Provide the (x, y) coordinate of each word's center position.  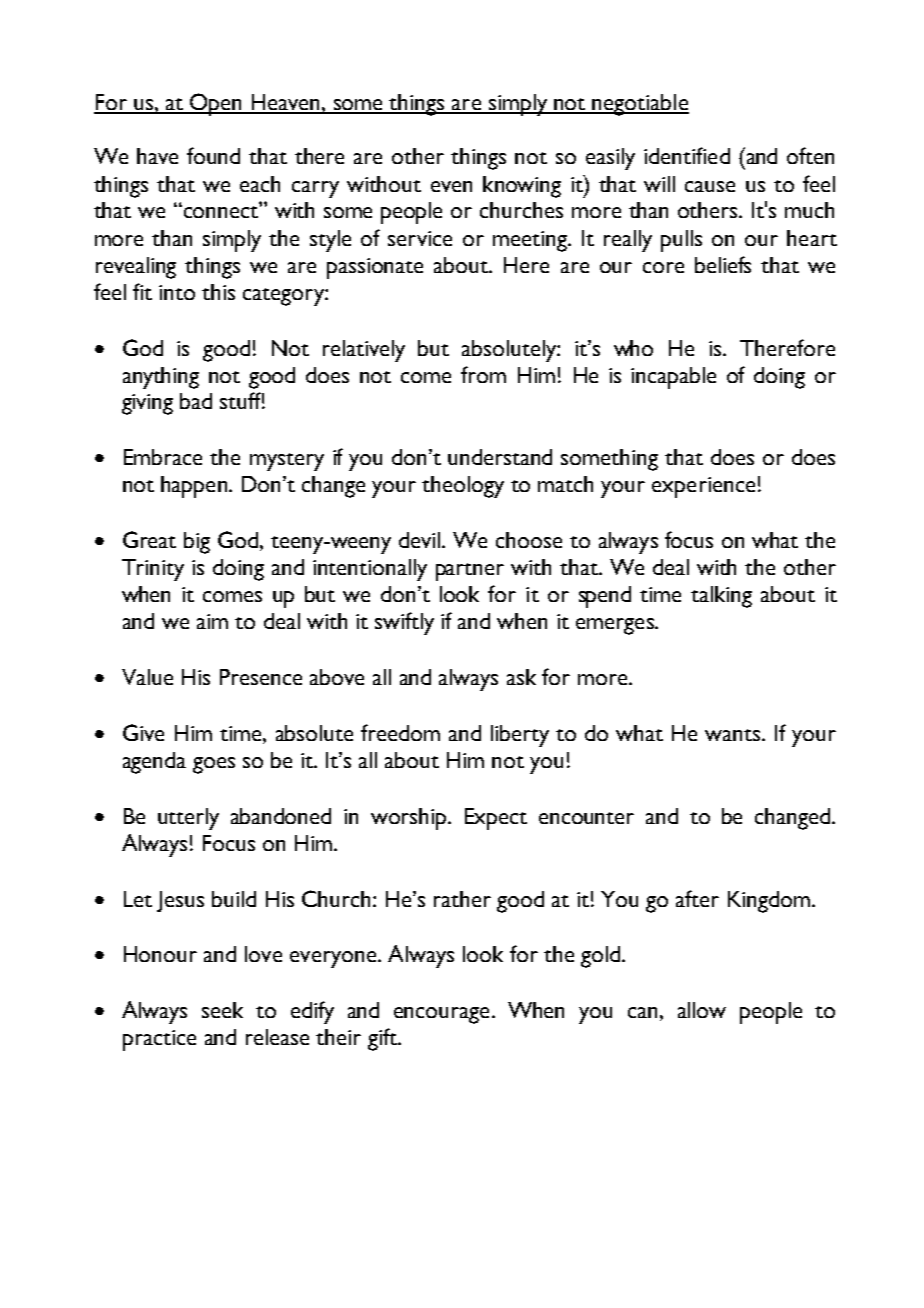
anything (161, 378)
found (213, 155)
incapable (673, 378)
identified (687, 155)
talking (721, 597)
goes (214, 765)
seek (222, 1010)
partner (470, 572)
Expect (496, 819)
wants (734, 735)
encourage (441, 1015)
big (197, 543)
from (483, 374)
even (451, 186)
